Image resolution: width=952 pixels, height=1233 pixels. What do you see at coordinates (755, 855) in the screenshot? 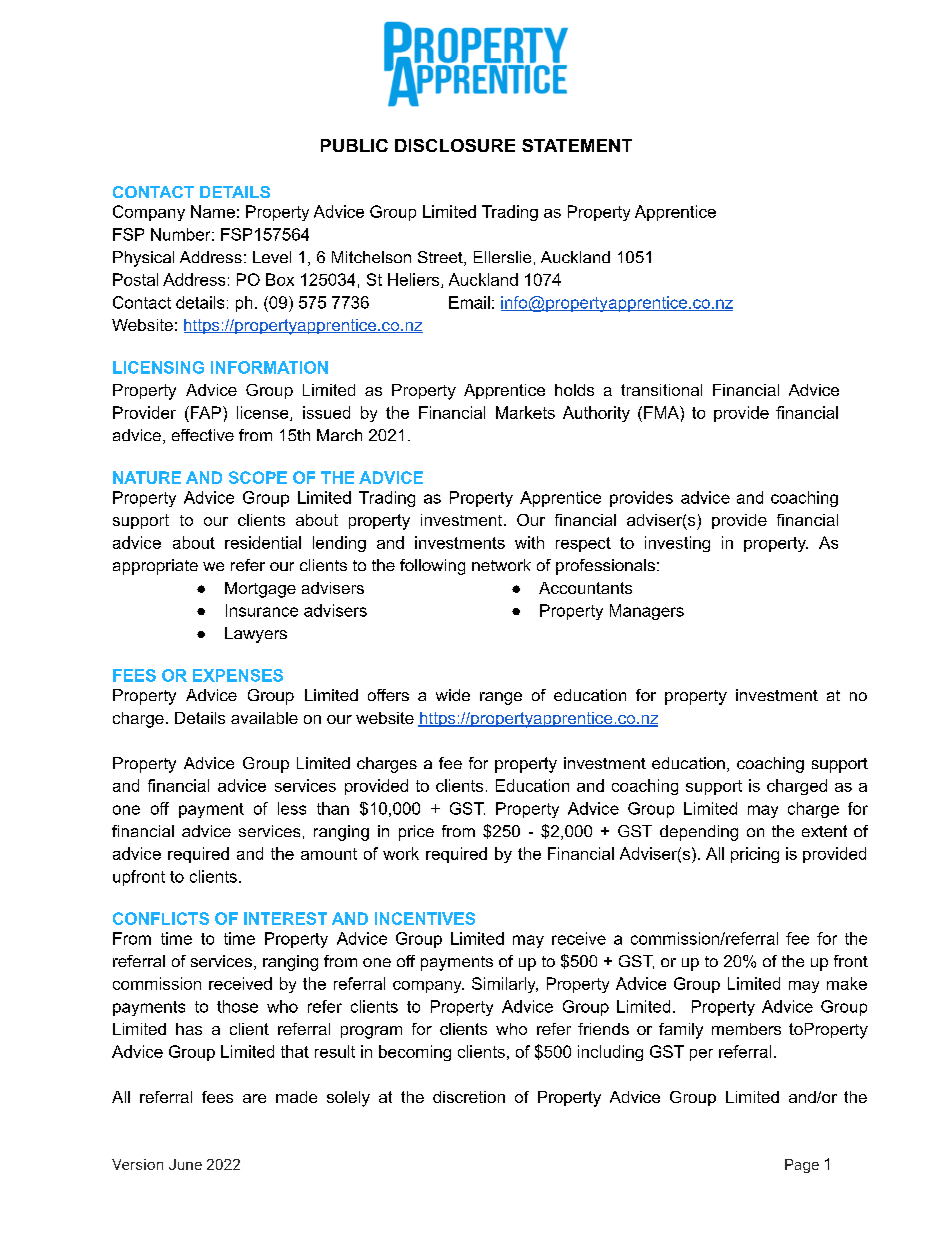
I see `pricing` at bounding box center [755, 855].
